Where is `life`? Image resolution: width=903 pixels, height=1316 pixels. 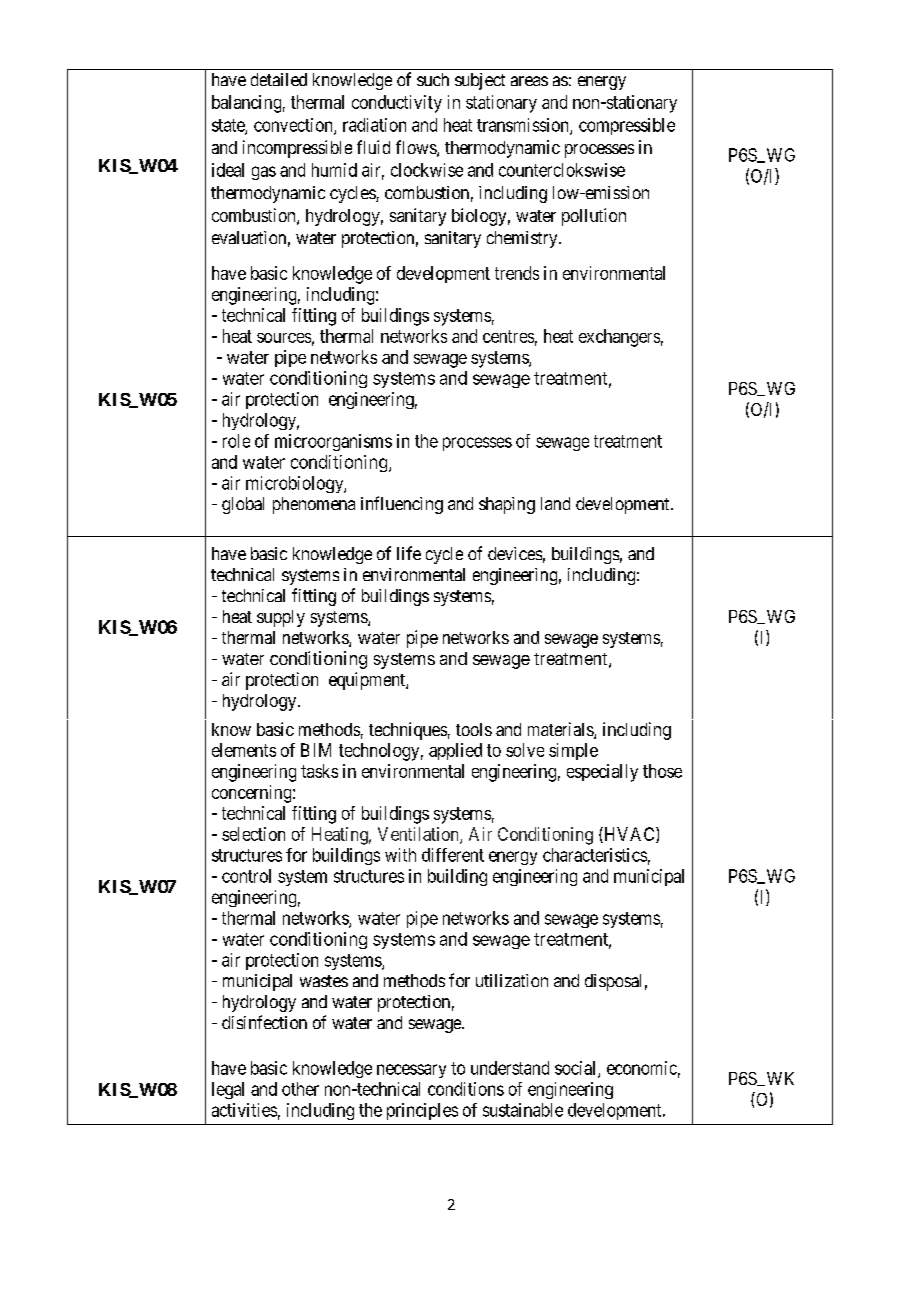 life is located at coordinates (409, 553).
